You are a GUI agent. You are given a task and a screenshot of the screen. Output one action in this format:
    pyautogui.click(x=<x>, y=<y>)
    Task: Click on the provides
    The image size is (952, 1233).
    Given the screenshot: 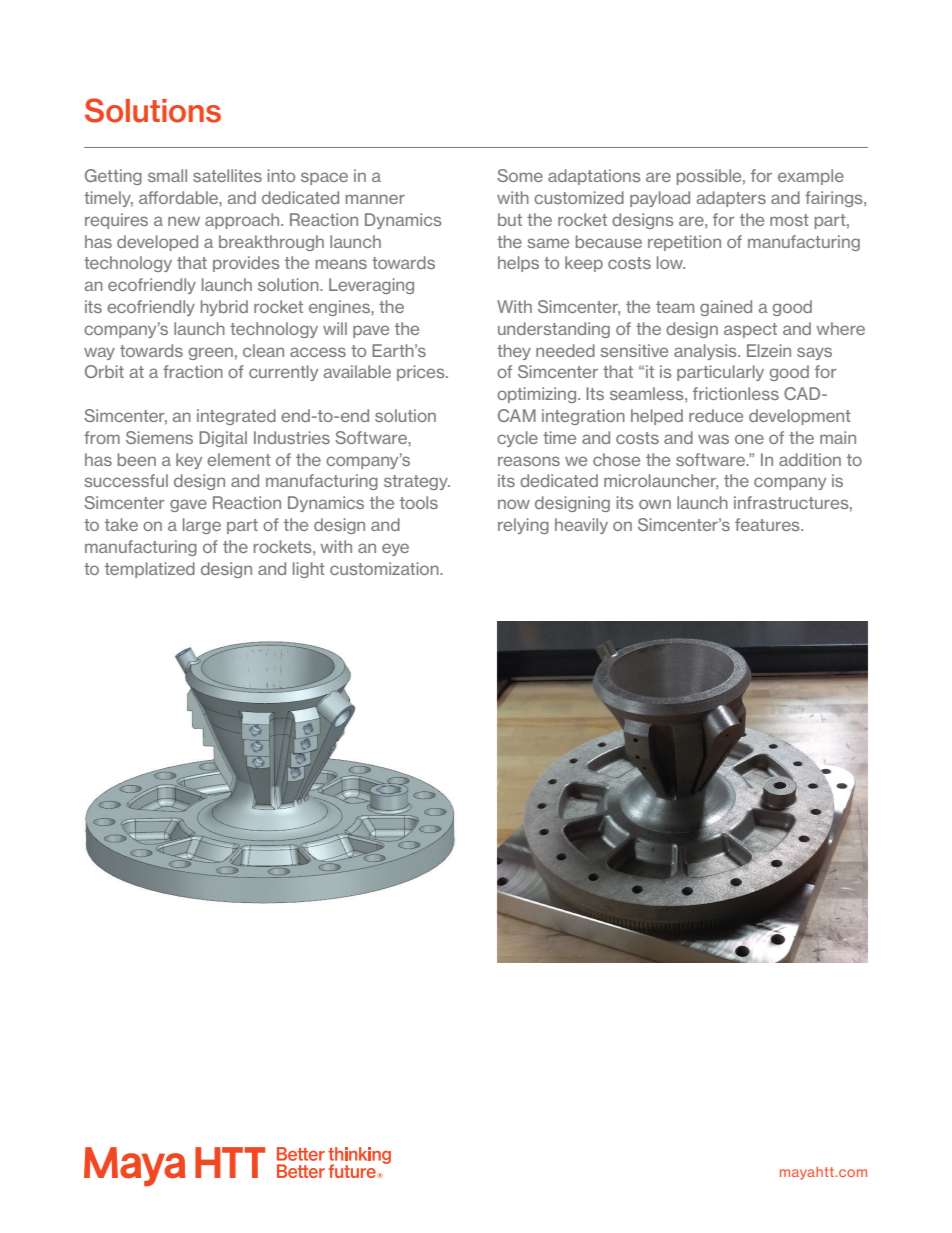 What is the action you would take?
    pyautogui.click(x=246, y=264)
